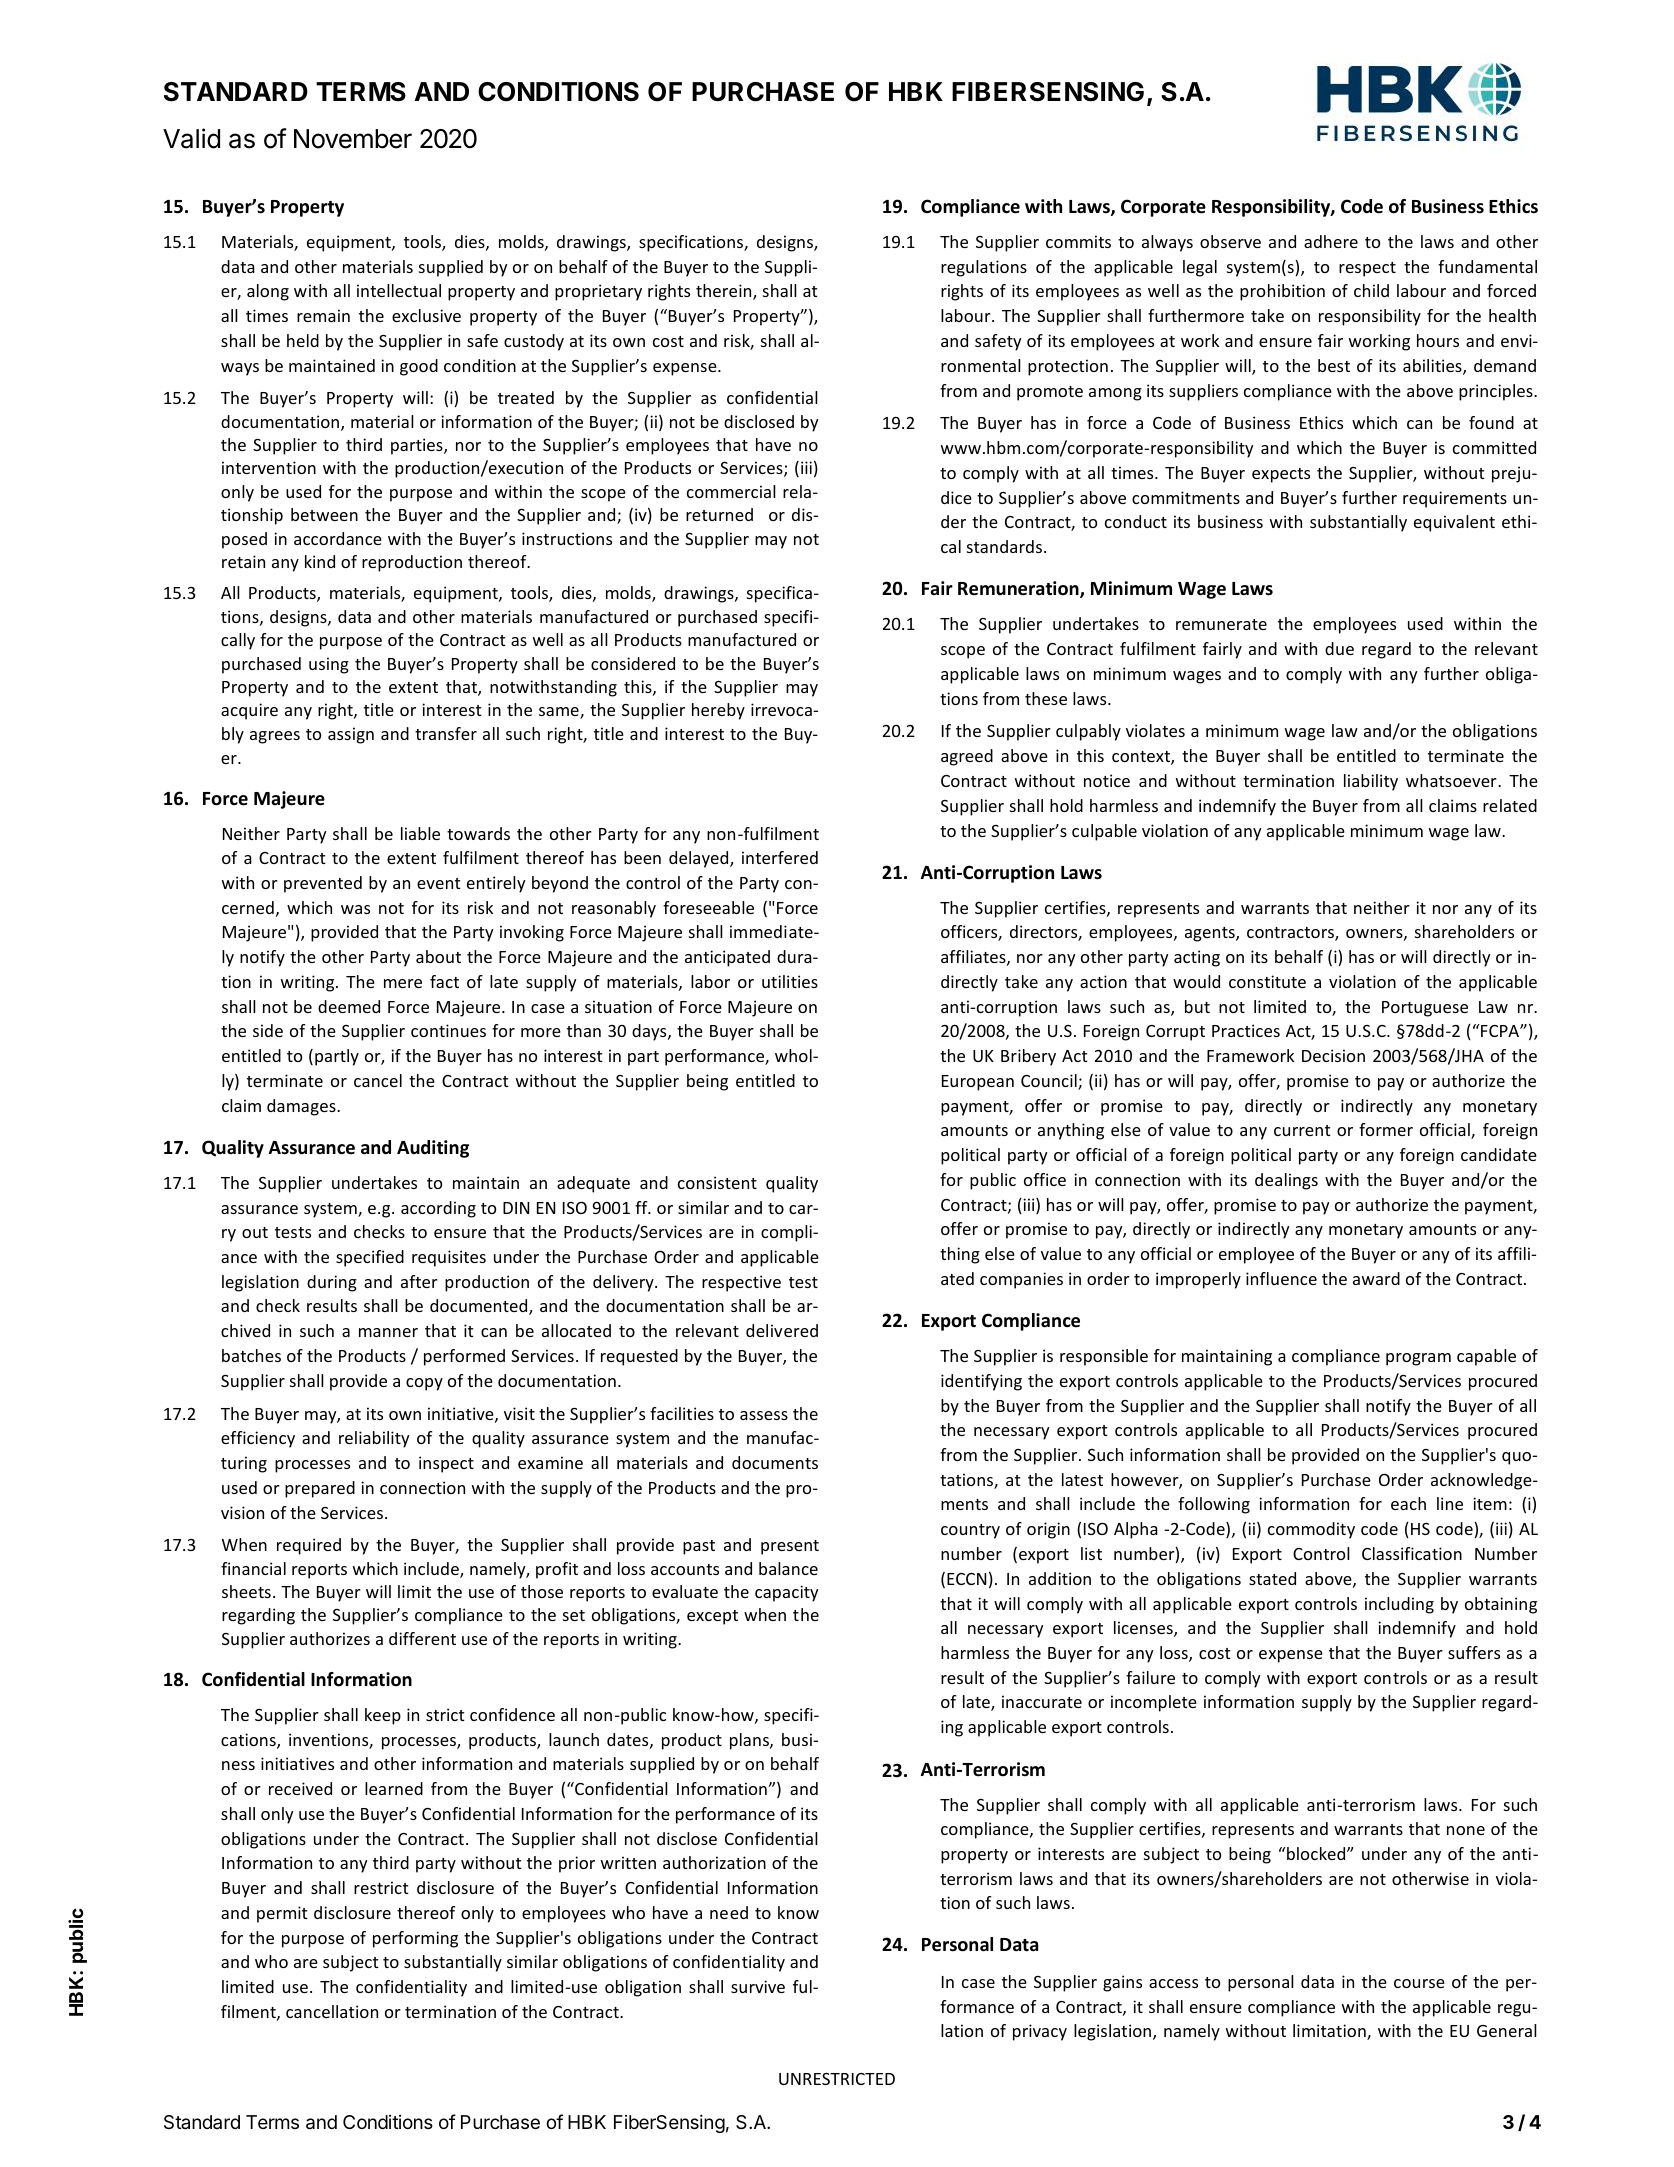 Image resolution: width=1674 pixels, height=2167 pixels. I want to click on performing, so click(415, 1939).
